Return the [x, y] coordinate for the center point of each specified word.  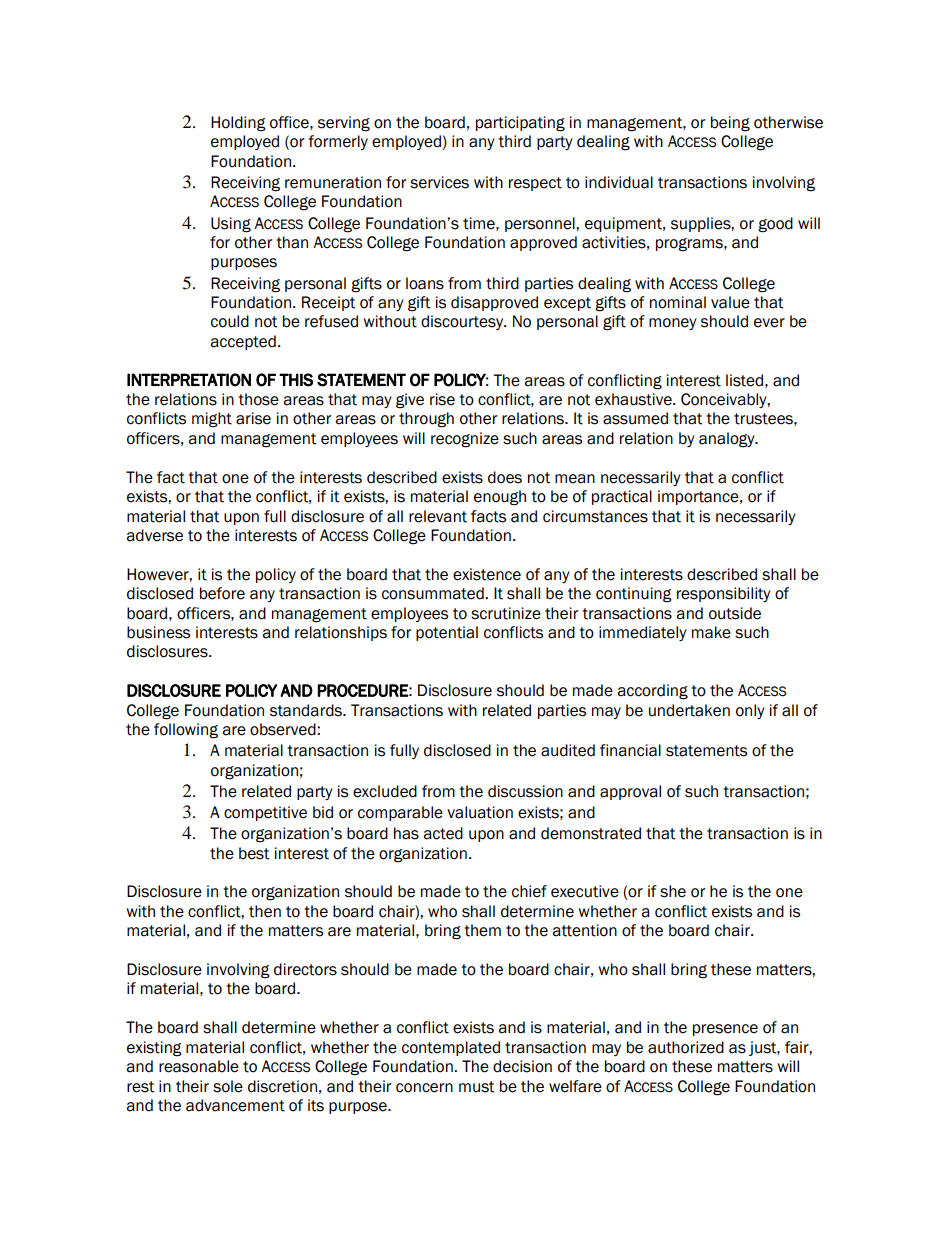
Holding [238, 124]
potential [447, 633]
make [711, 632]
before [222, 593]
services [439, 182]
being [730, 124]
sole [228, 1086]
